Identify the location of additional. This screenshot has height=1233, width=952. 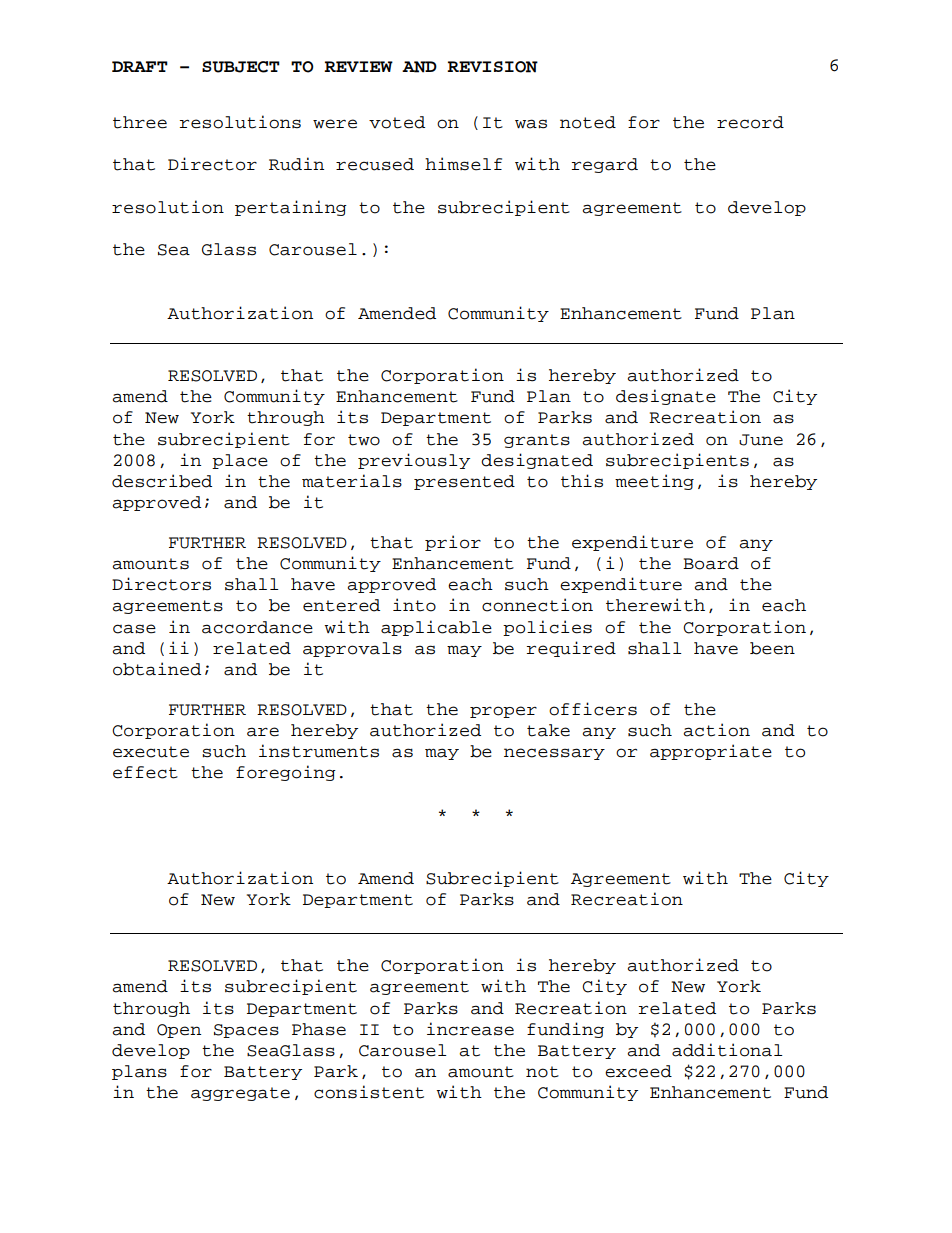
(727, 1050).
